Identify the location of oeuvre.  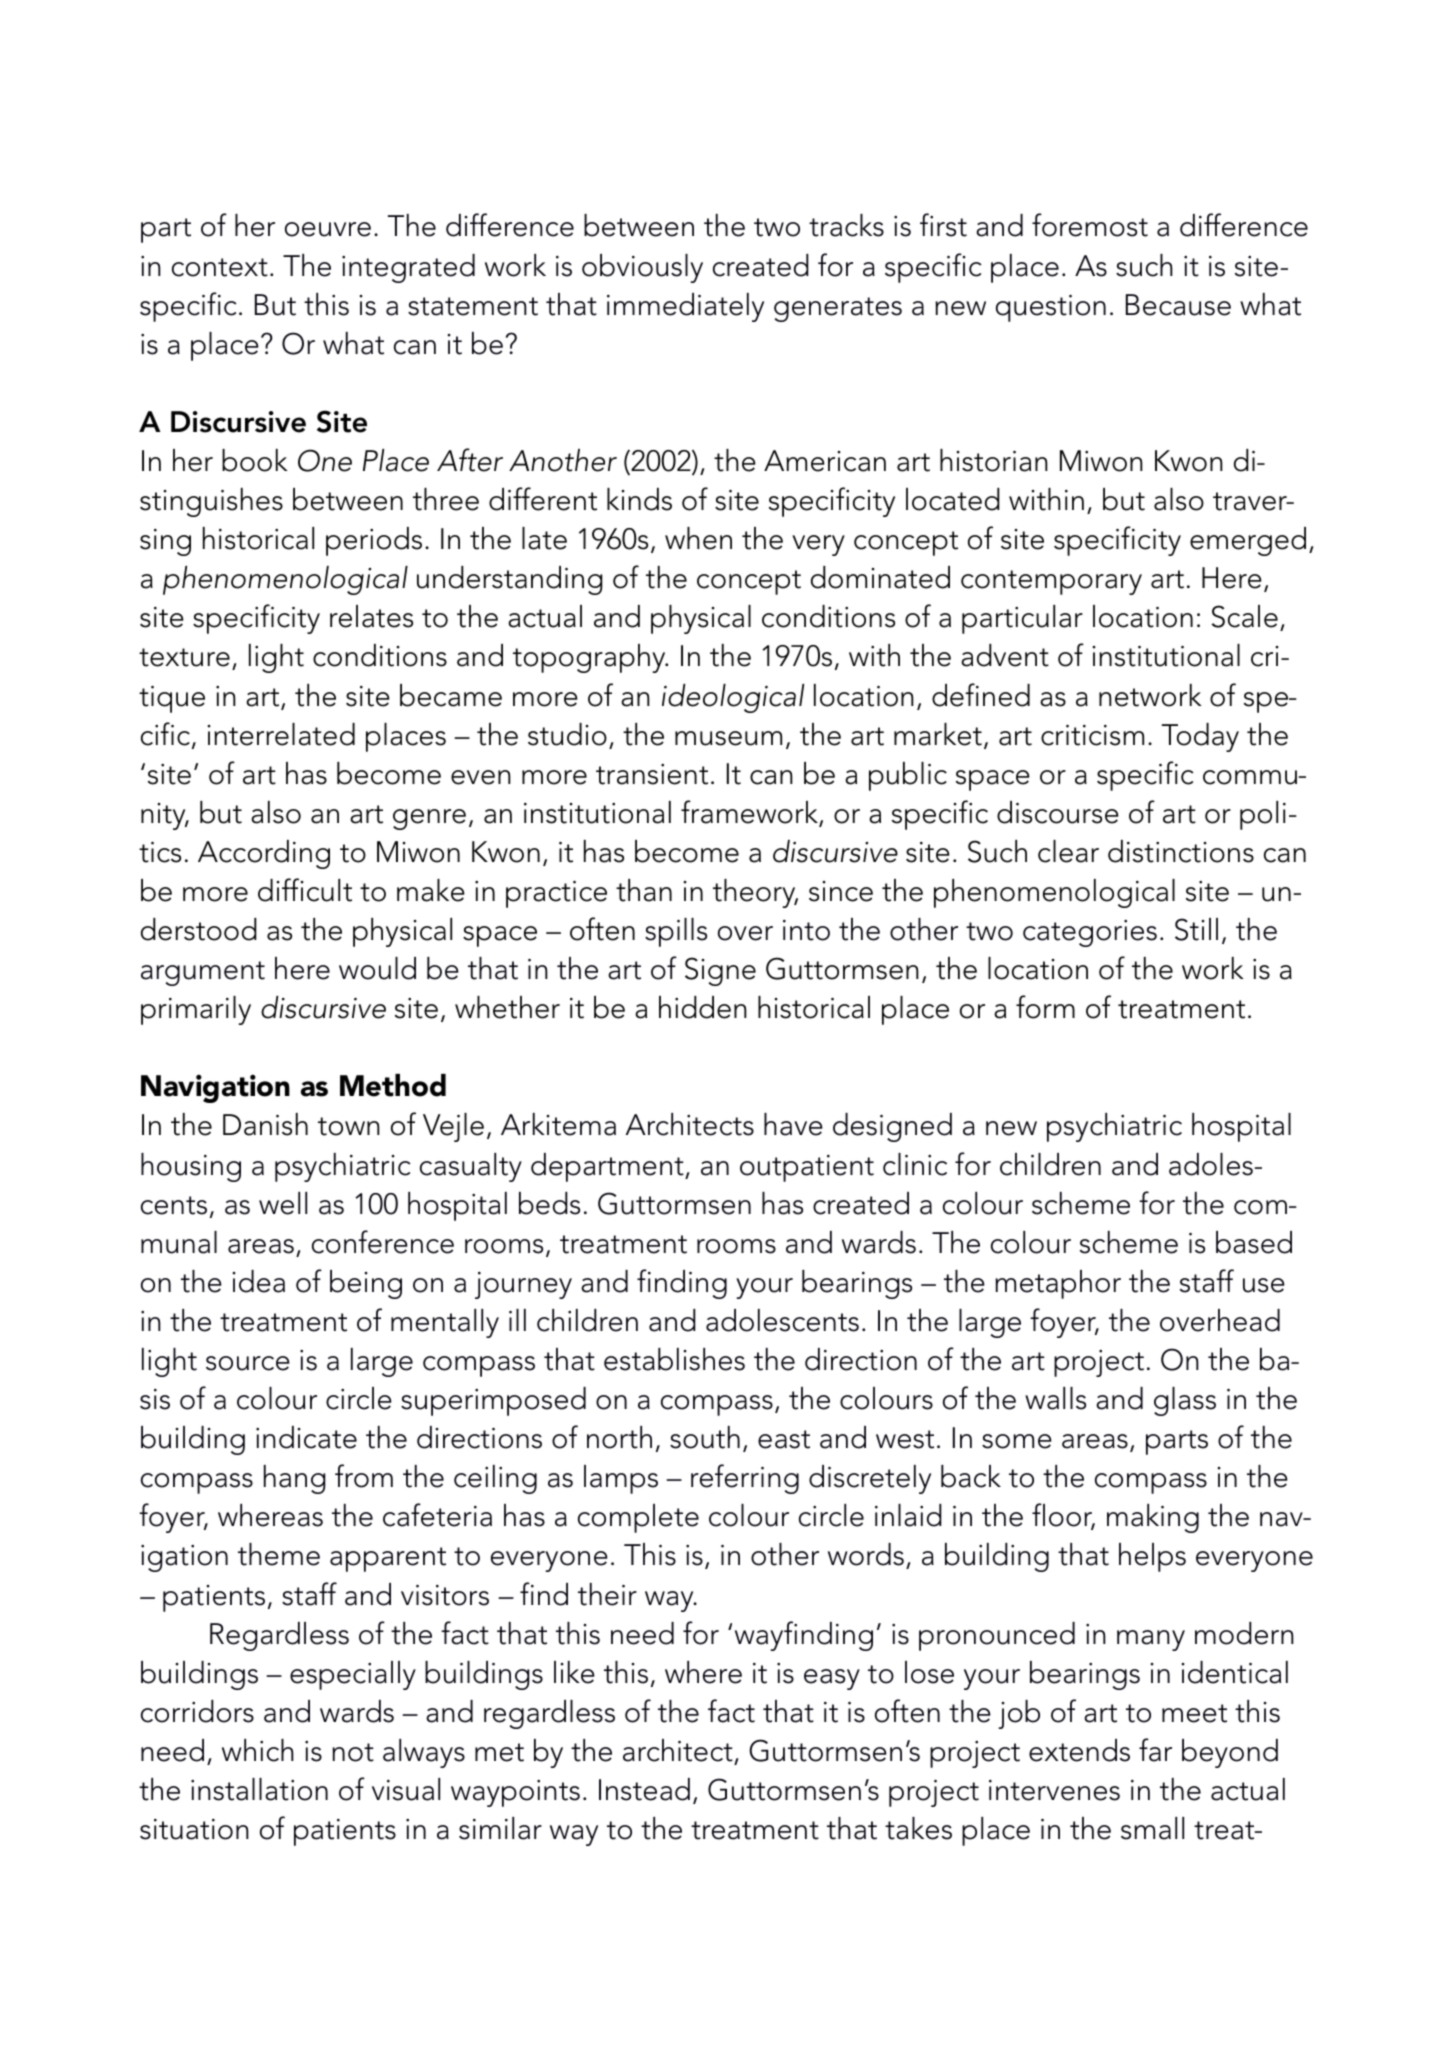
(328, 229).
